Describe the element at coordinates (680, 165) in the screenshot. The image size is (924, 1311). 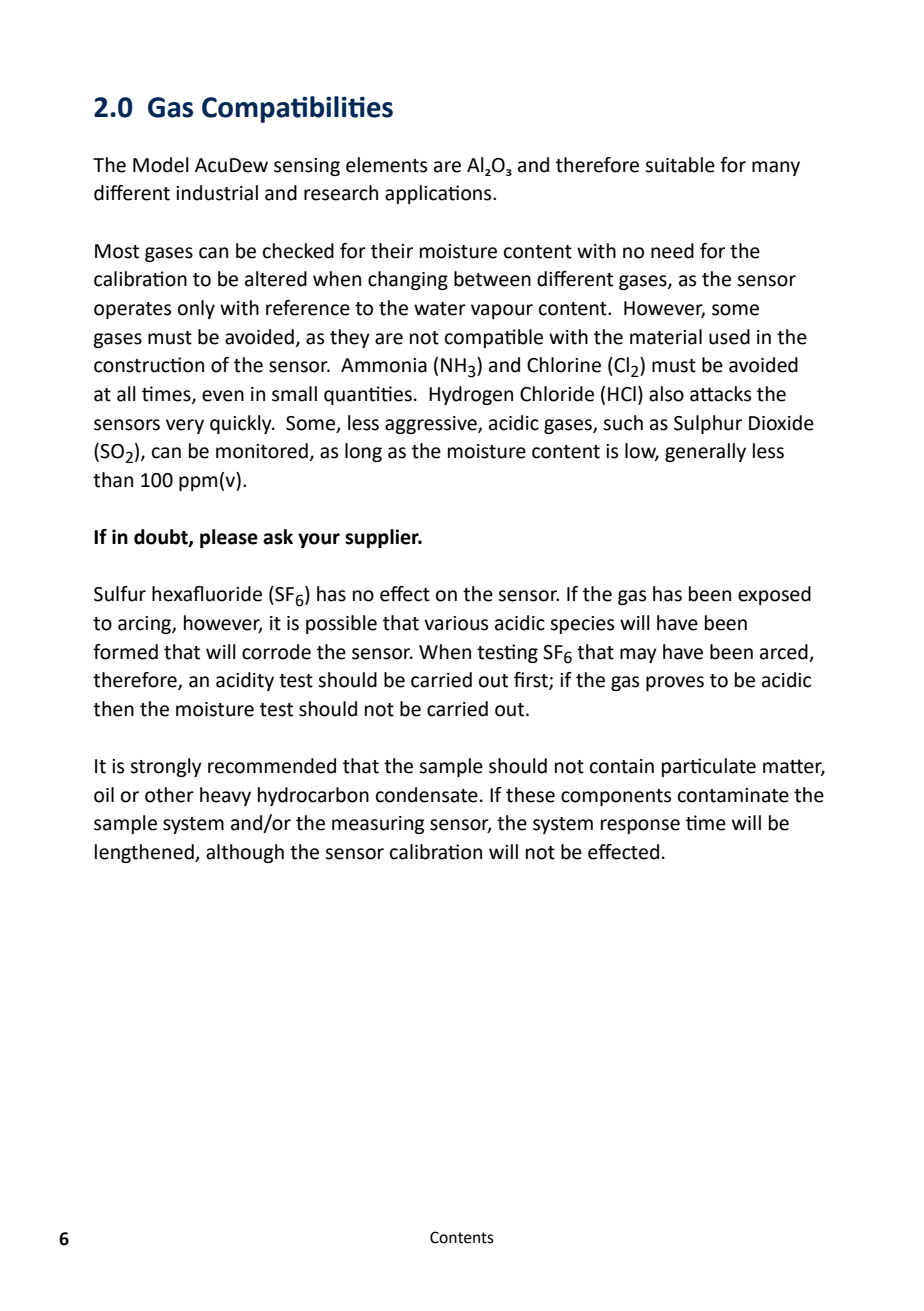
I see `suitable` at that location.
